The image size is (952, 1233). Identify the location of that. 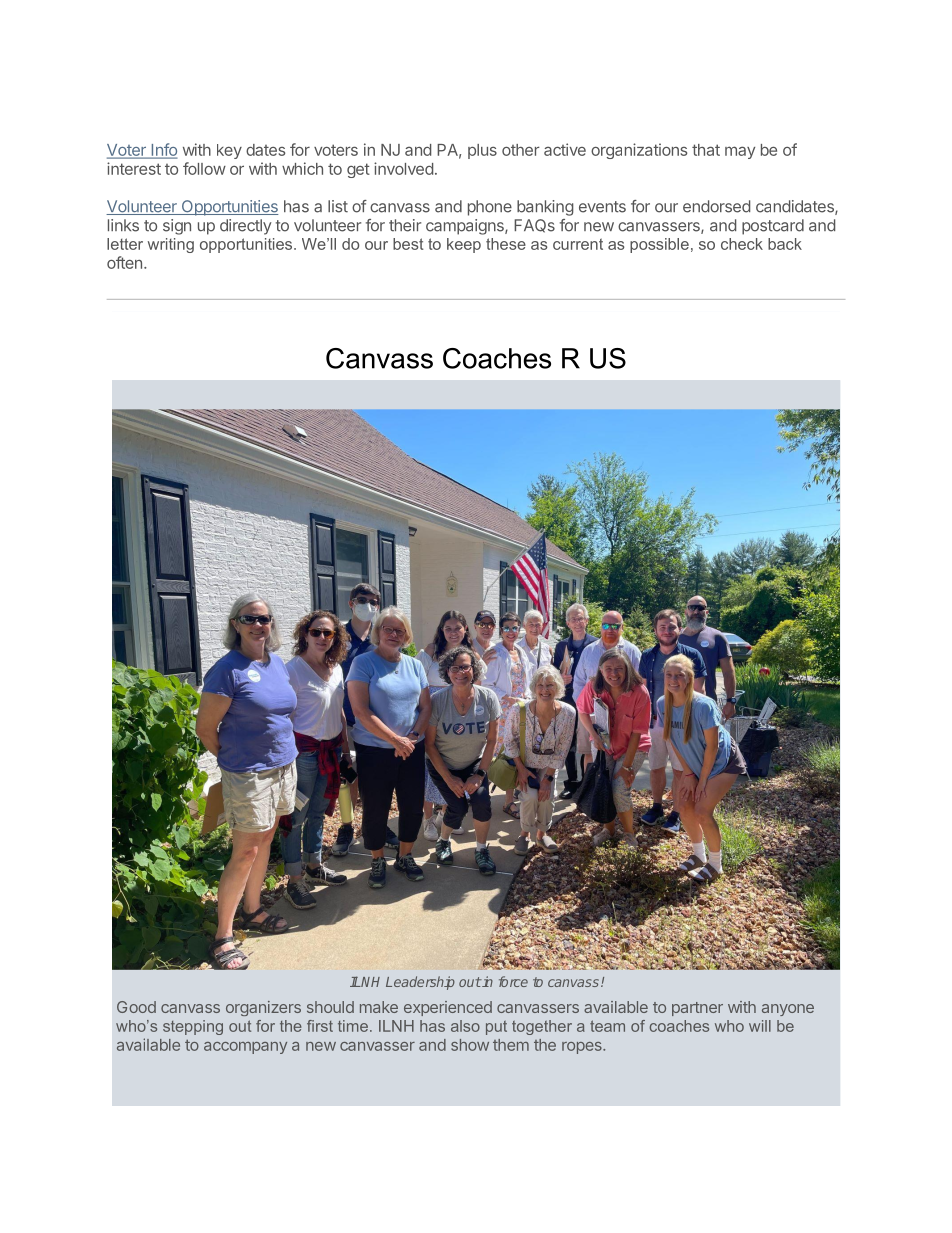
(706, 150).
